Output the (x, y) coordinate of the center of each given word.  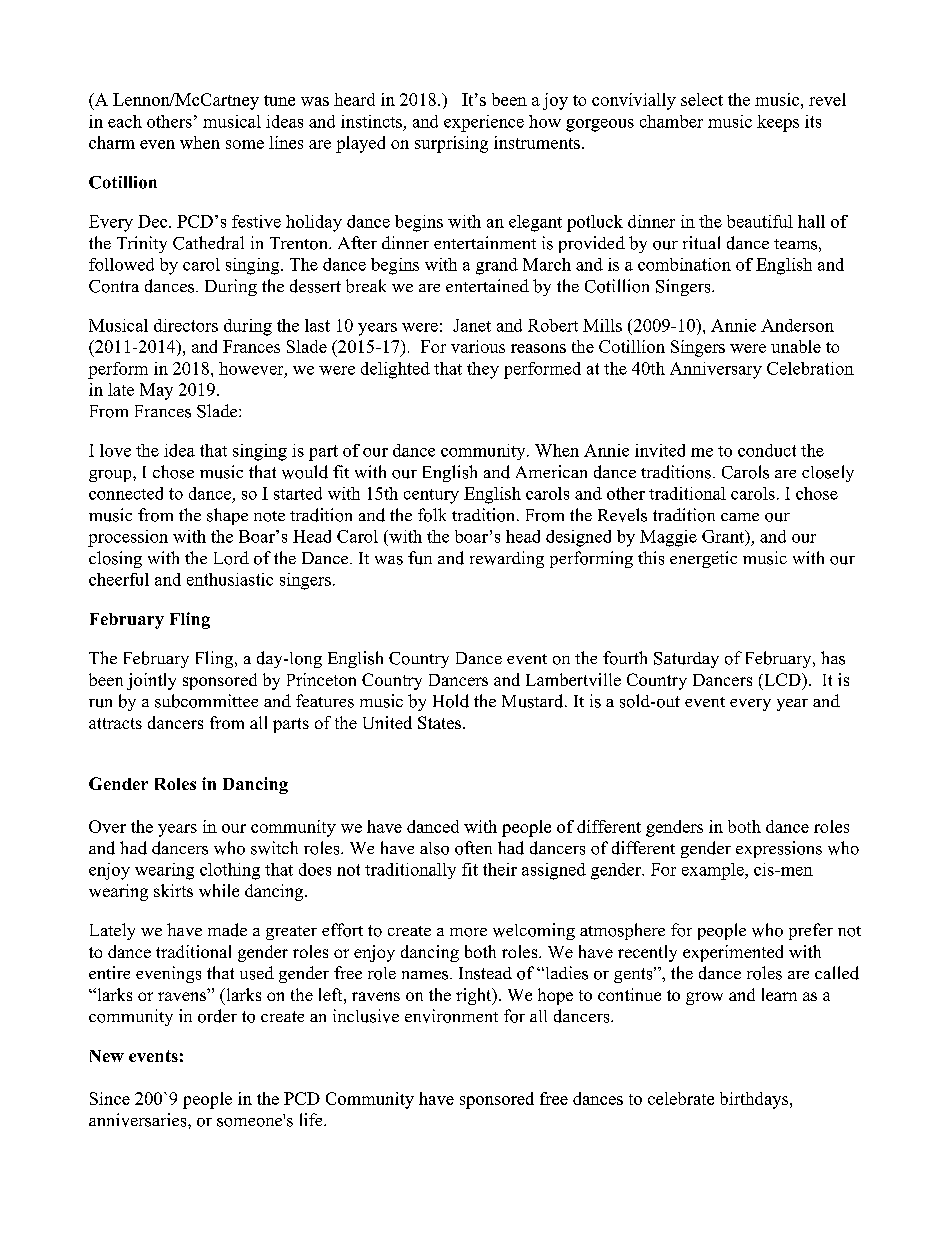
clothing (230, 871)
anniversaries (139, 1120)
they (483, 370)
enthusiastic (230, 579)
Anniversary (716, 370)
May (156, 391)
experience (484, 123)
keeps (778, 123)
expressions (779, 849)
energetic (703, 559)
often (473, 848)
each (125, 121)
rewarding (507, 559)
